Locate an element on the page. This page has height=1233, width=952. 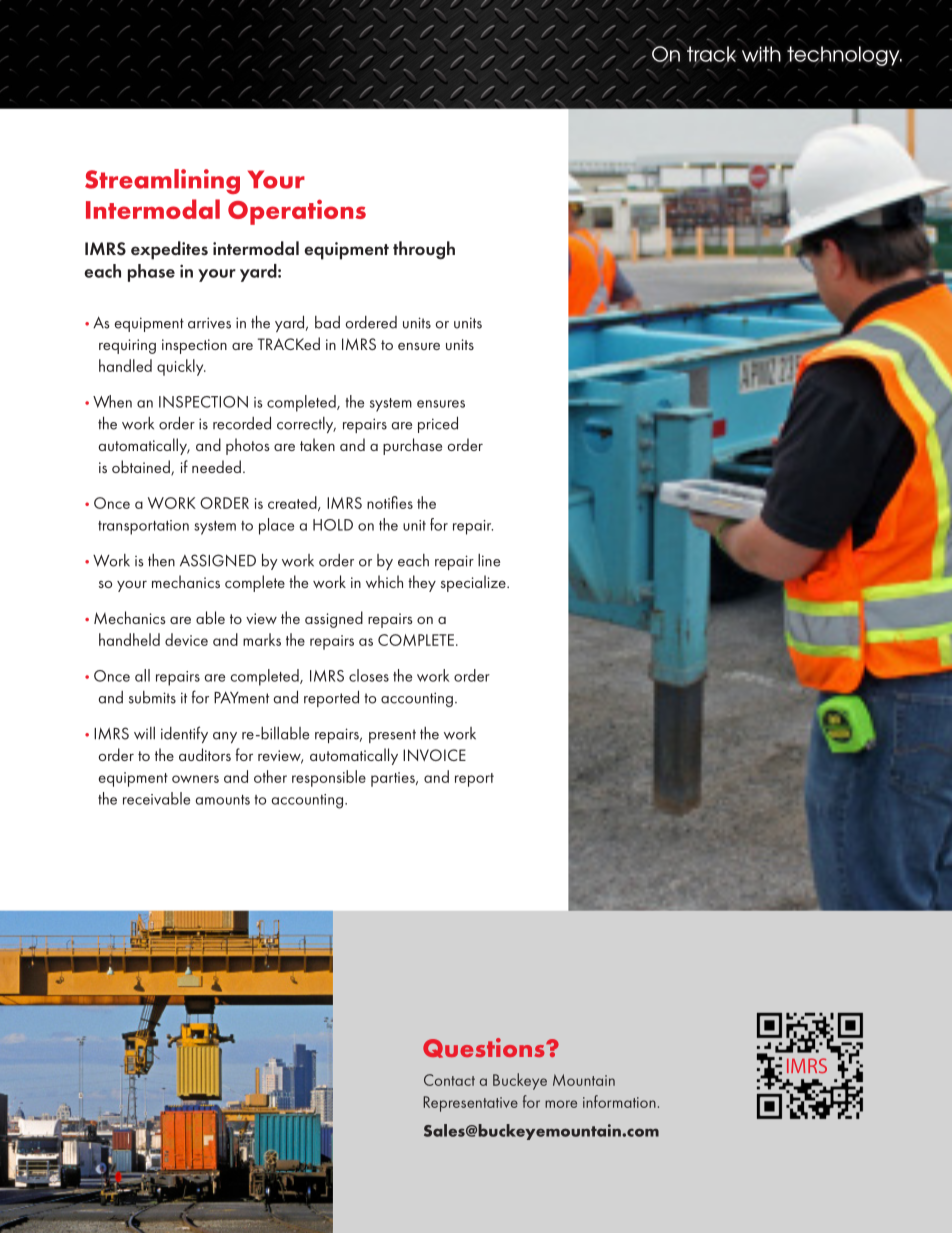
information is located at coordinates (619, 1101).
